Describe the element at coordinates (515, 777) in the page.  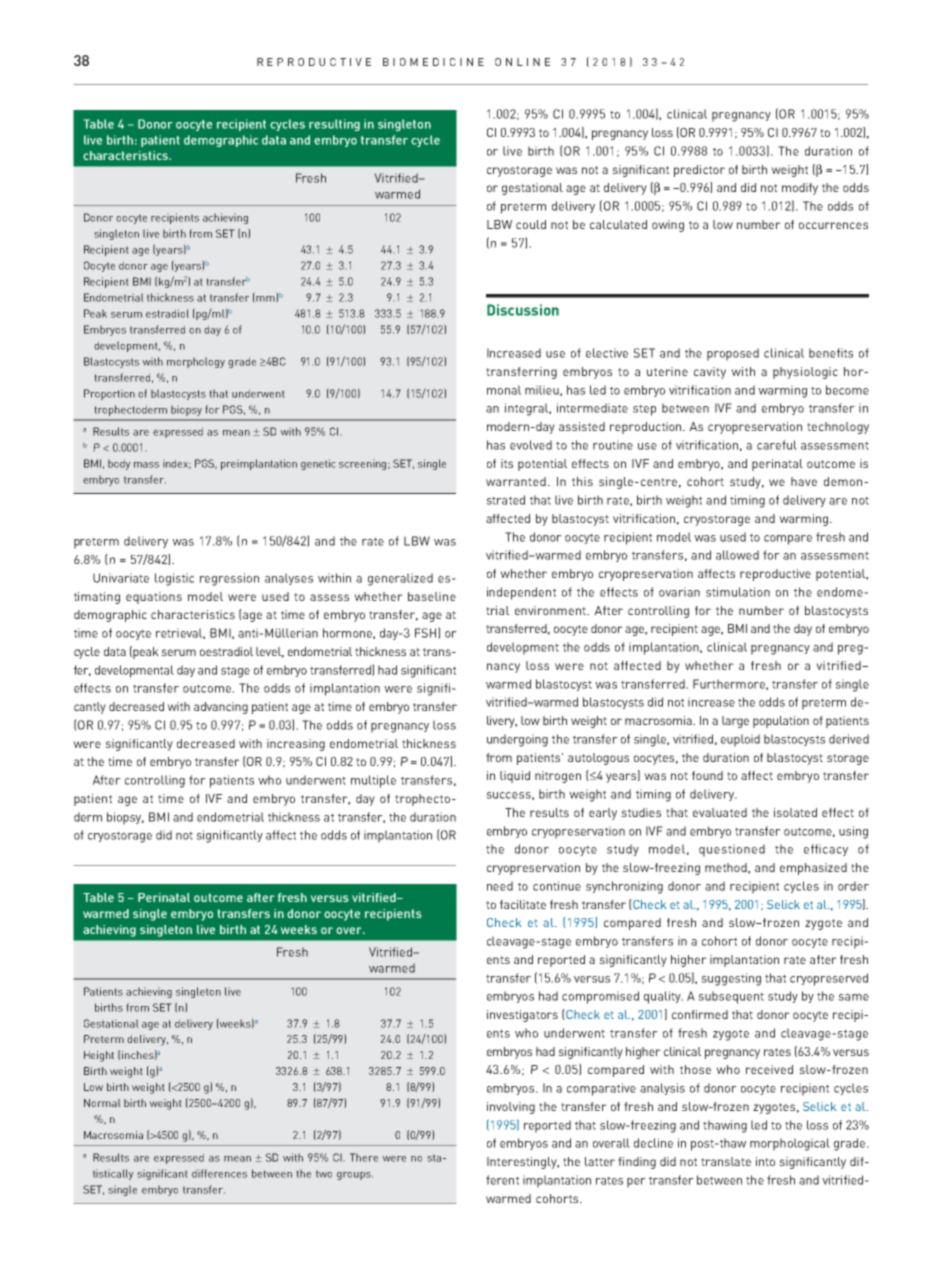
I see `liquid` at that location.
